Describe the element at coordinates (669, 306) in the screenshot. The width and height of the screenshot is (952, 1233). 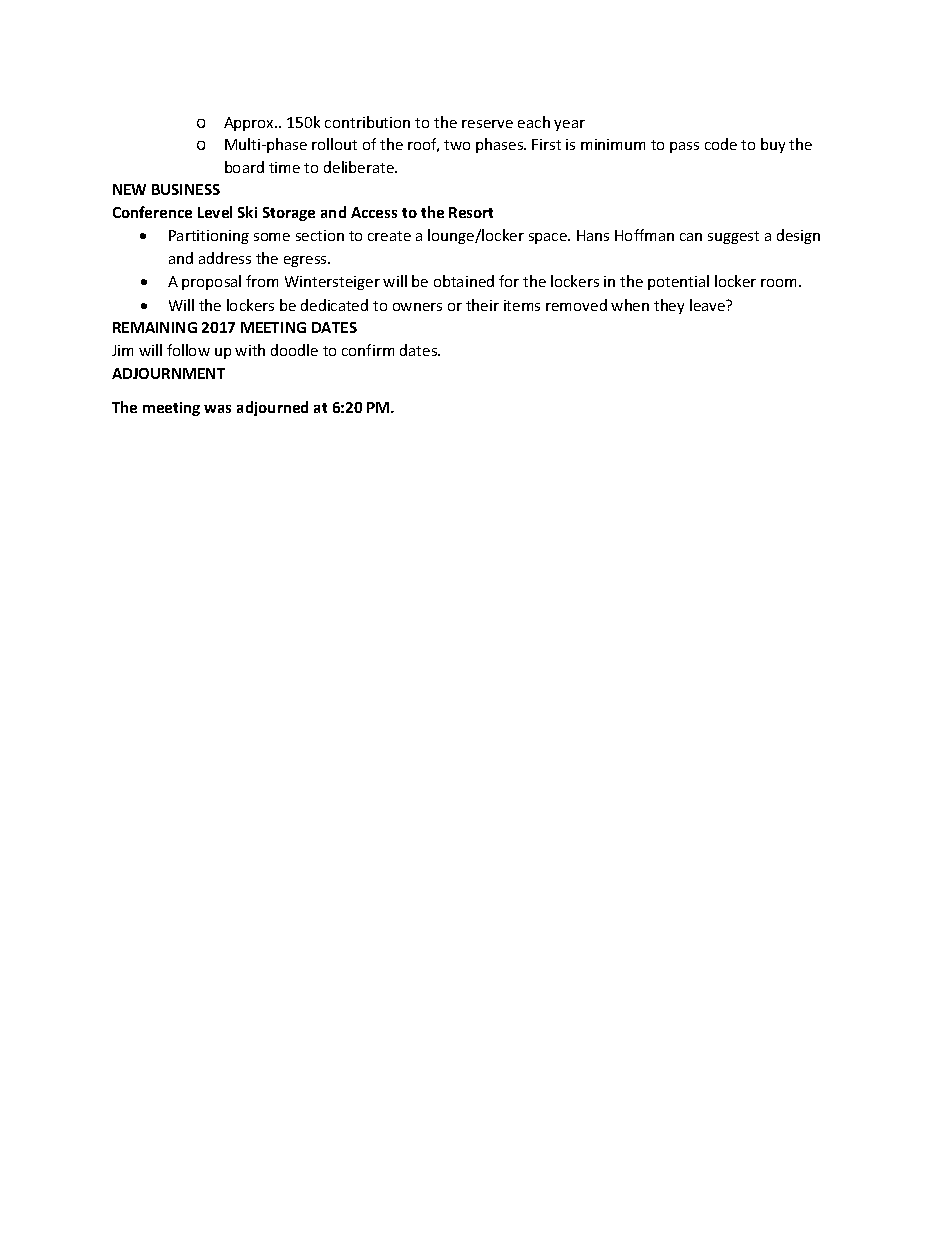
I see `they` at that location.
